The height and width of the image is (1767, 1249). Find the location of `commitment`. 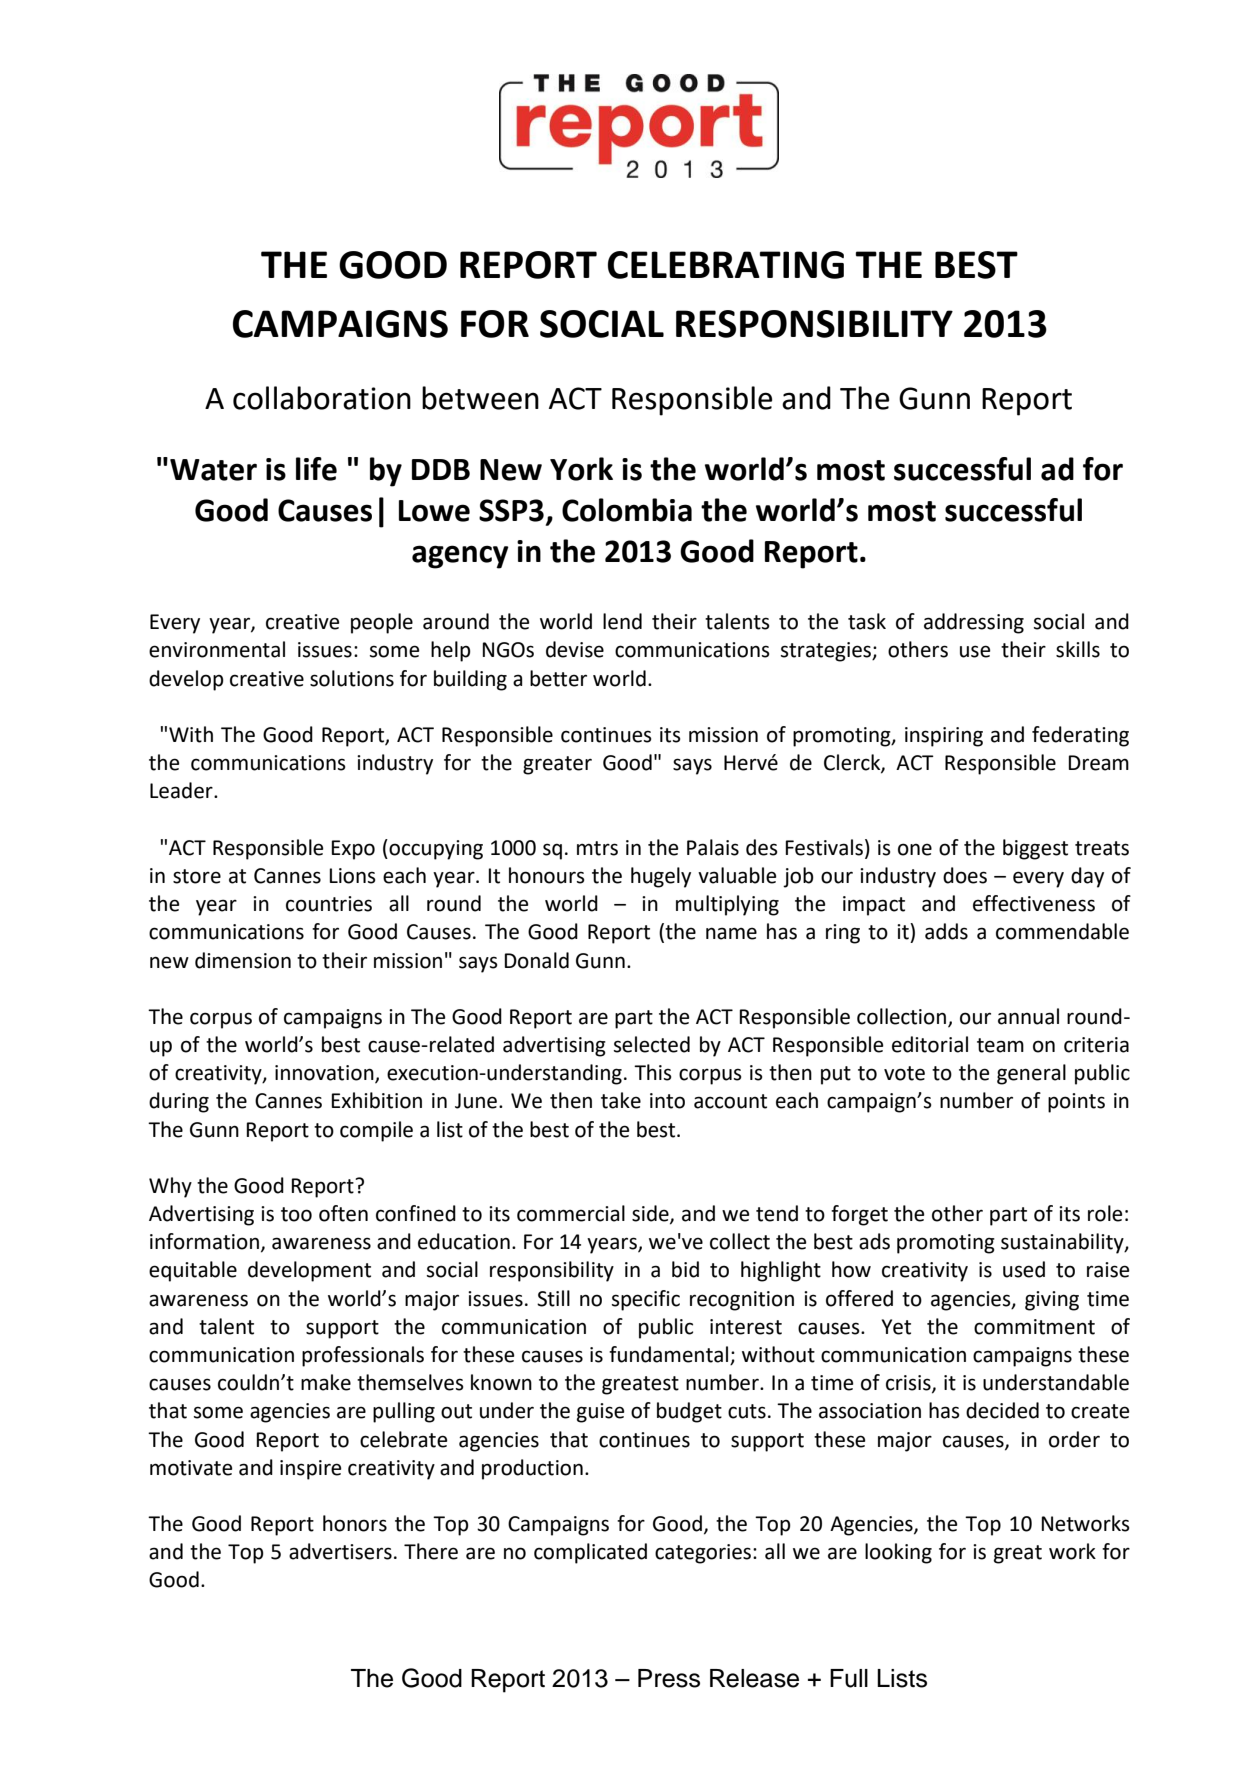

commitment is located at coordinates (1034, 1327).
